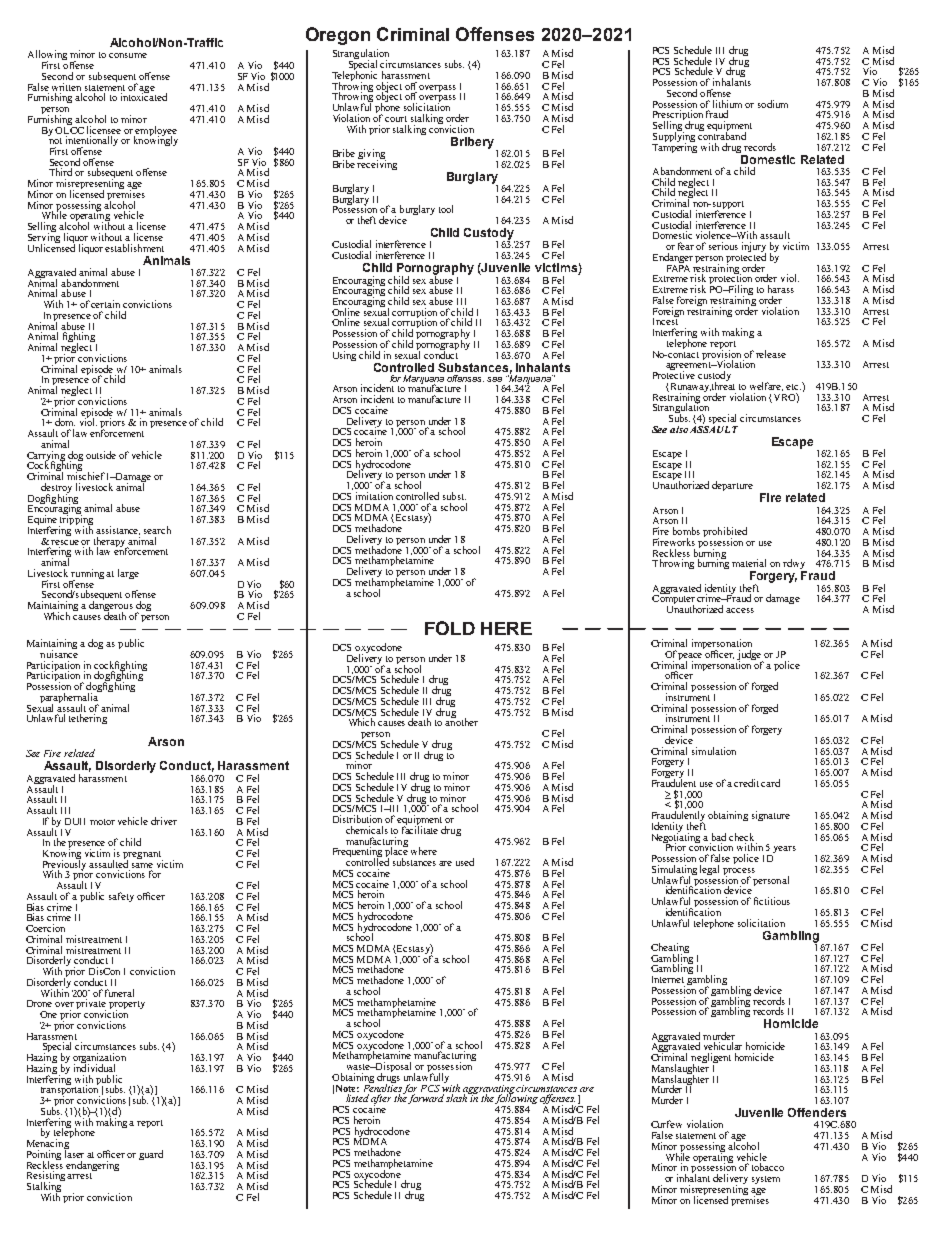 The height and width of the screenshot is (1233, 952). Describe the element at coordinates (426, 1099) in the screenshot. I see `forward` at that location.
